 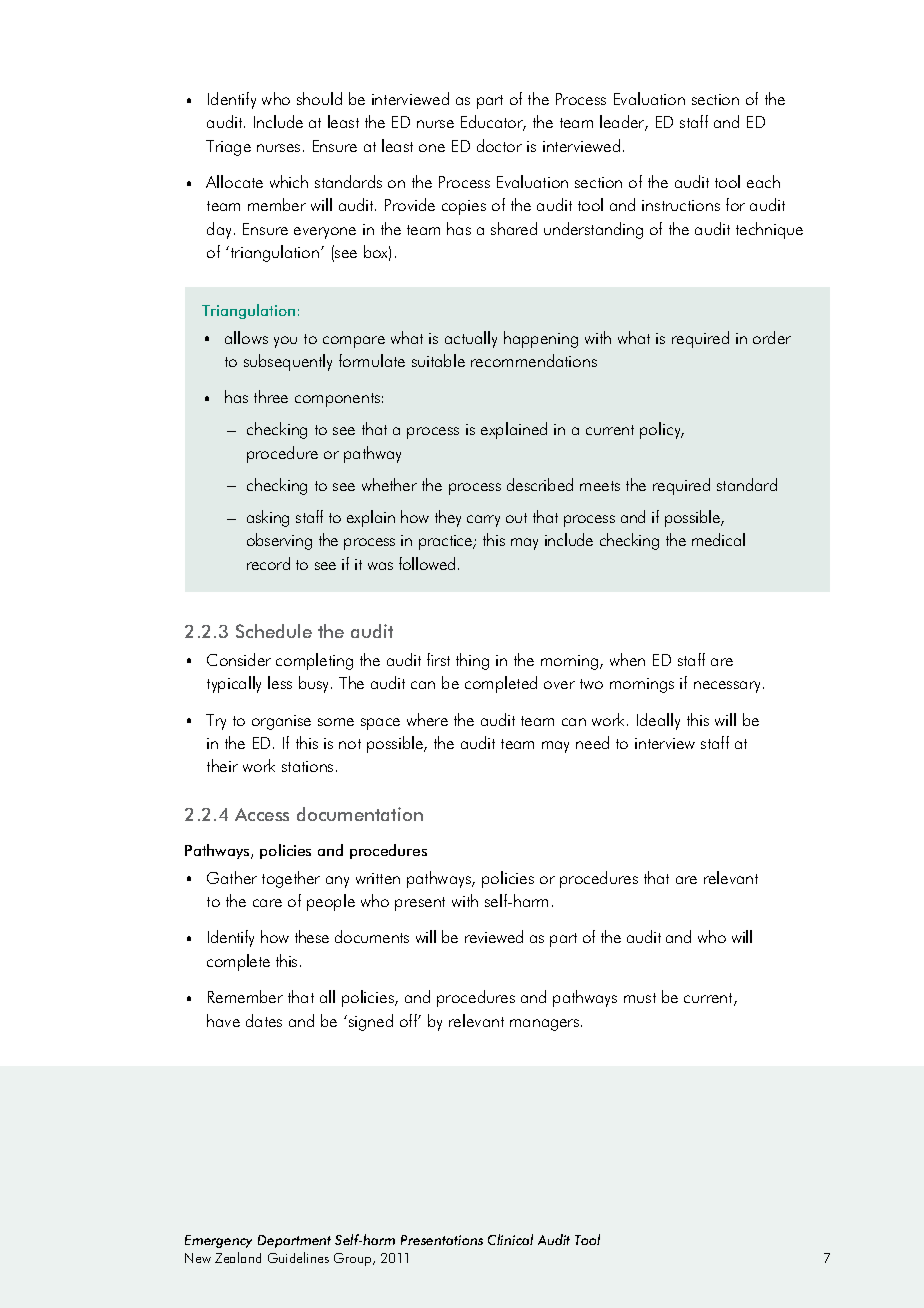 I want to click on these, so click(x=312, y=936).
